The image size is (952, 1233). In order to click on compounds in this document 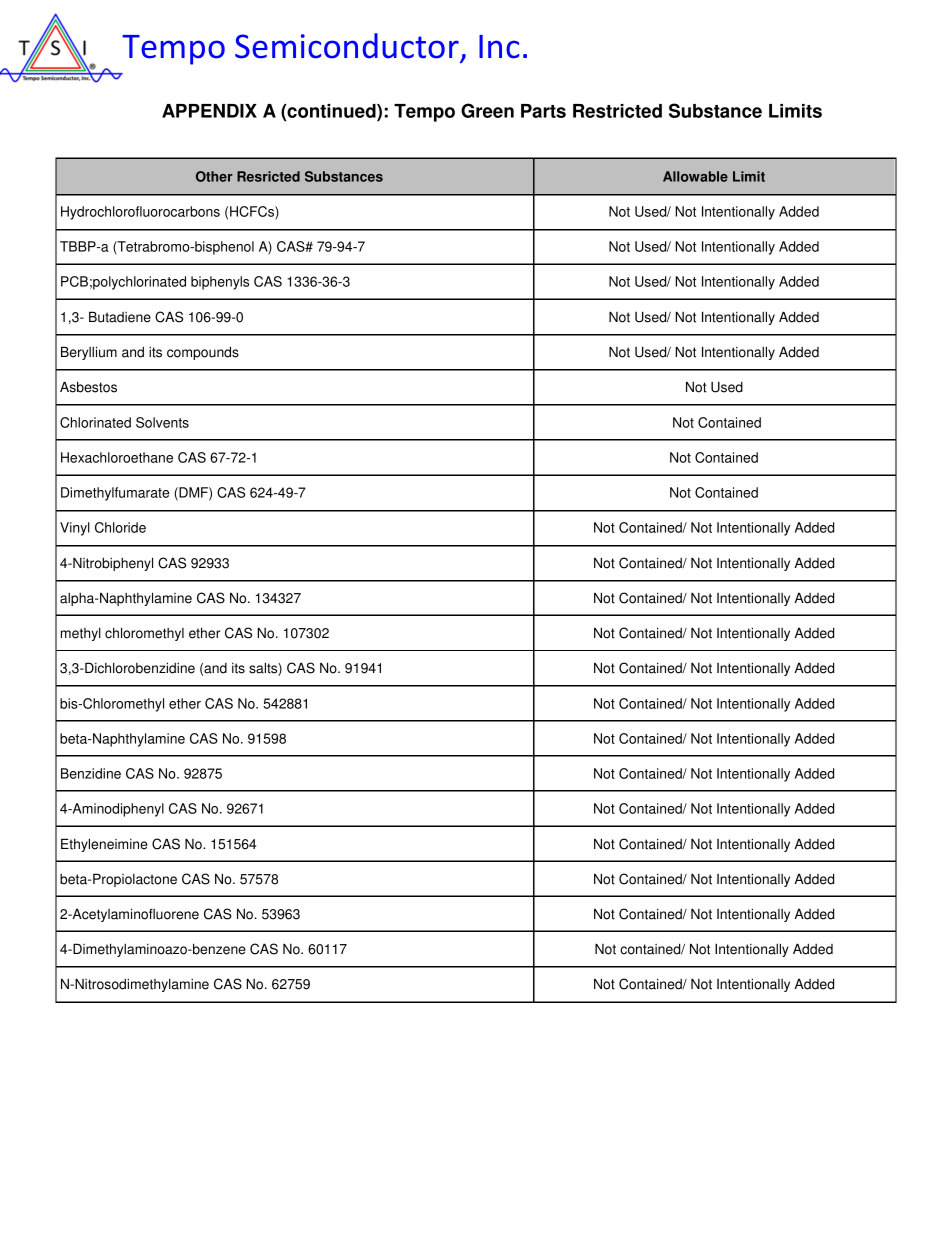, I will do `click(203, 353)`.
